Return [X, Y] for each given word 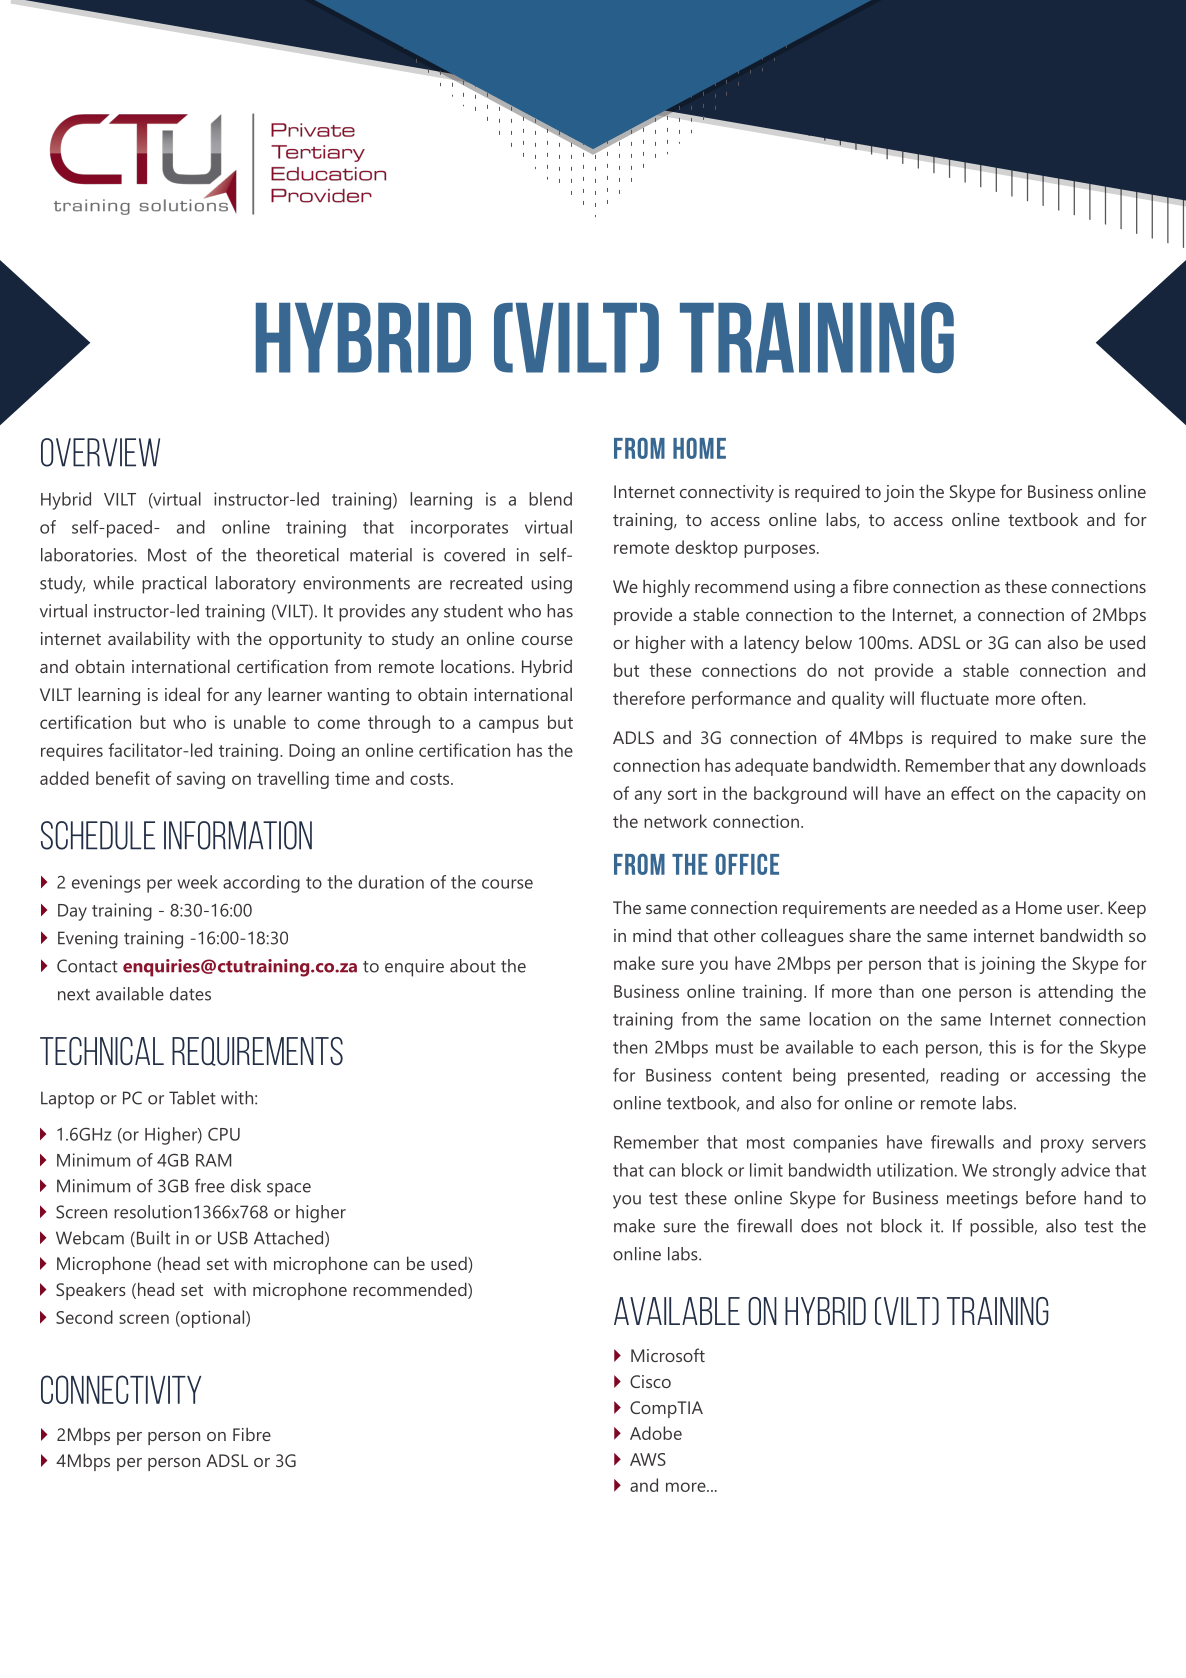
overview [100, 452]
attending [1075, 993]
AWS [648, 1459]
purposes [779, 551]
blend [550, 499]
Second [84, 1317]
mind [652, 935]
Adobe [656, 1433]
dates [190, 994]
